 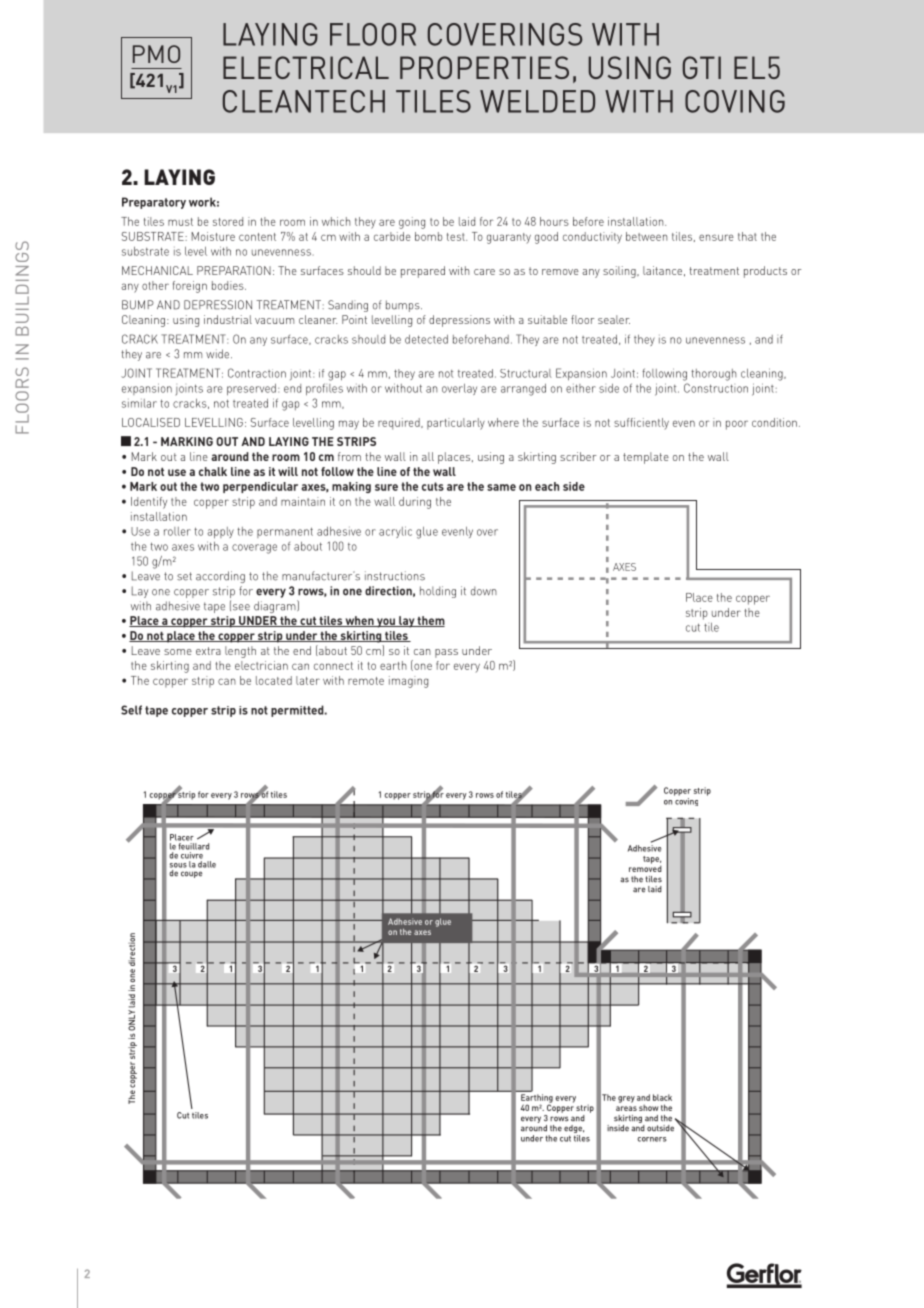 What do you see at coordinates (646, 458) in the screenshot?
I see `template` at bounding box center [646, 458].
